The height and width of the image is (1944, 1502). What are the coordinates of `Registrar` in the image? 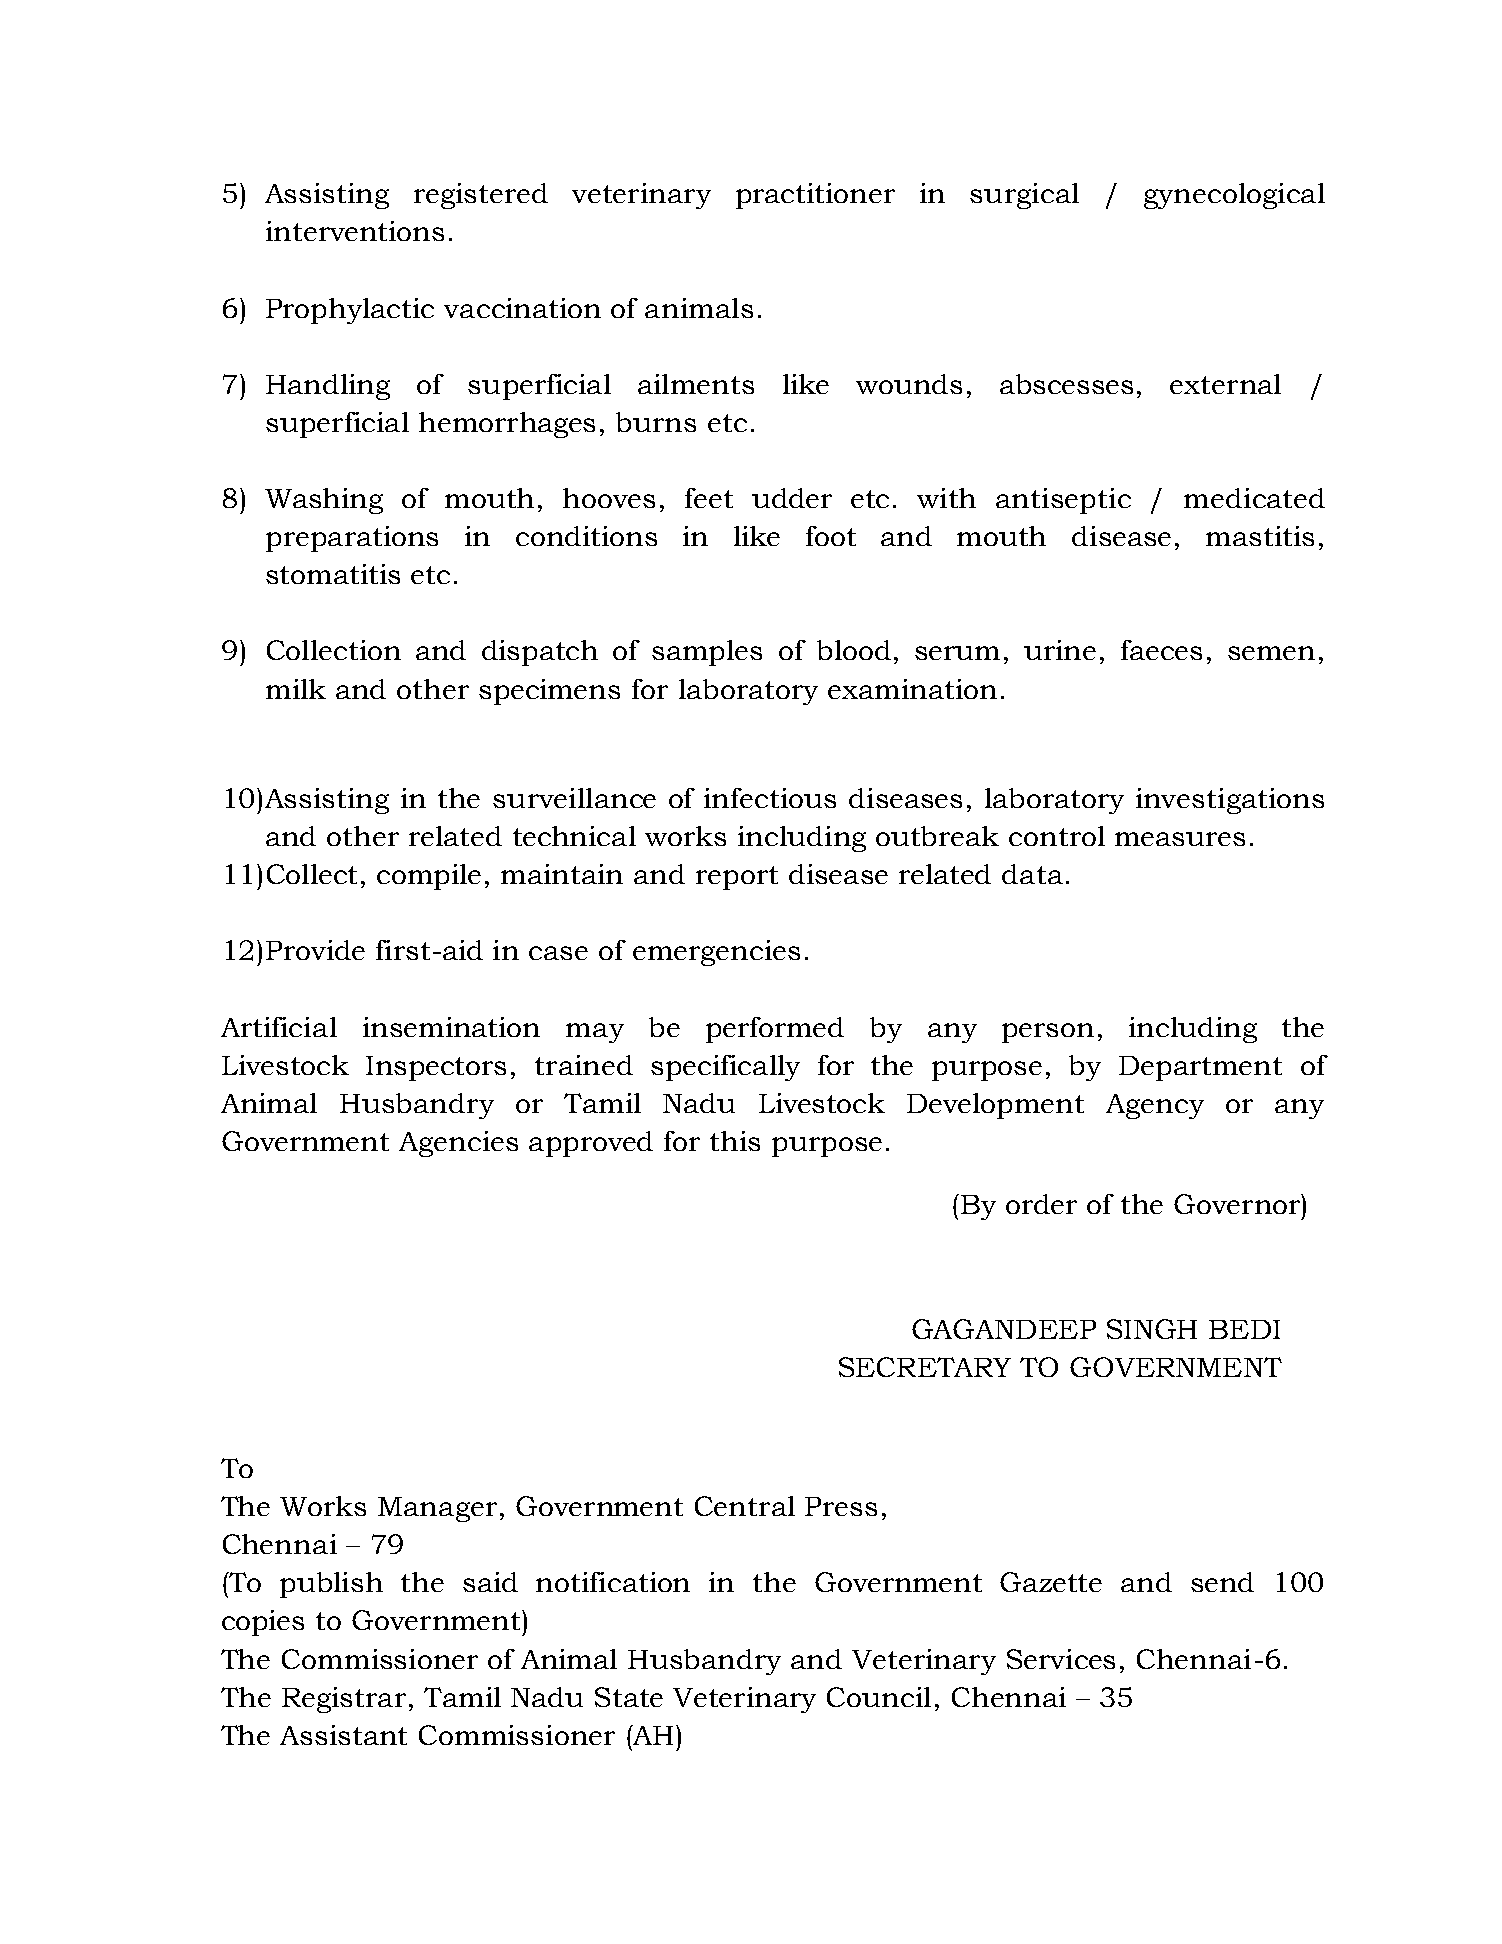 It's located at (344, 1700).
